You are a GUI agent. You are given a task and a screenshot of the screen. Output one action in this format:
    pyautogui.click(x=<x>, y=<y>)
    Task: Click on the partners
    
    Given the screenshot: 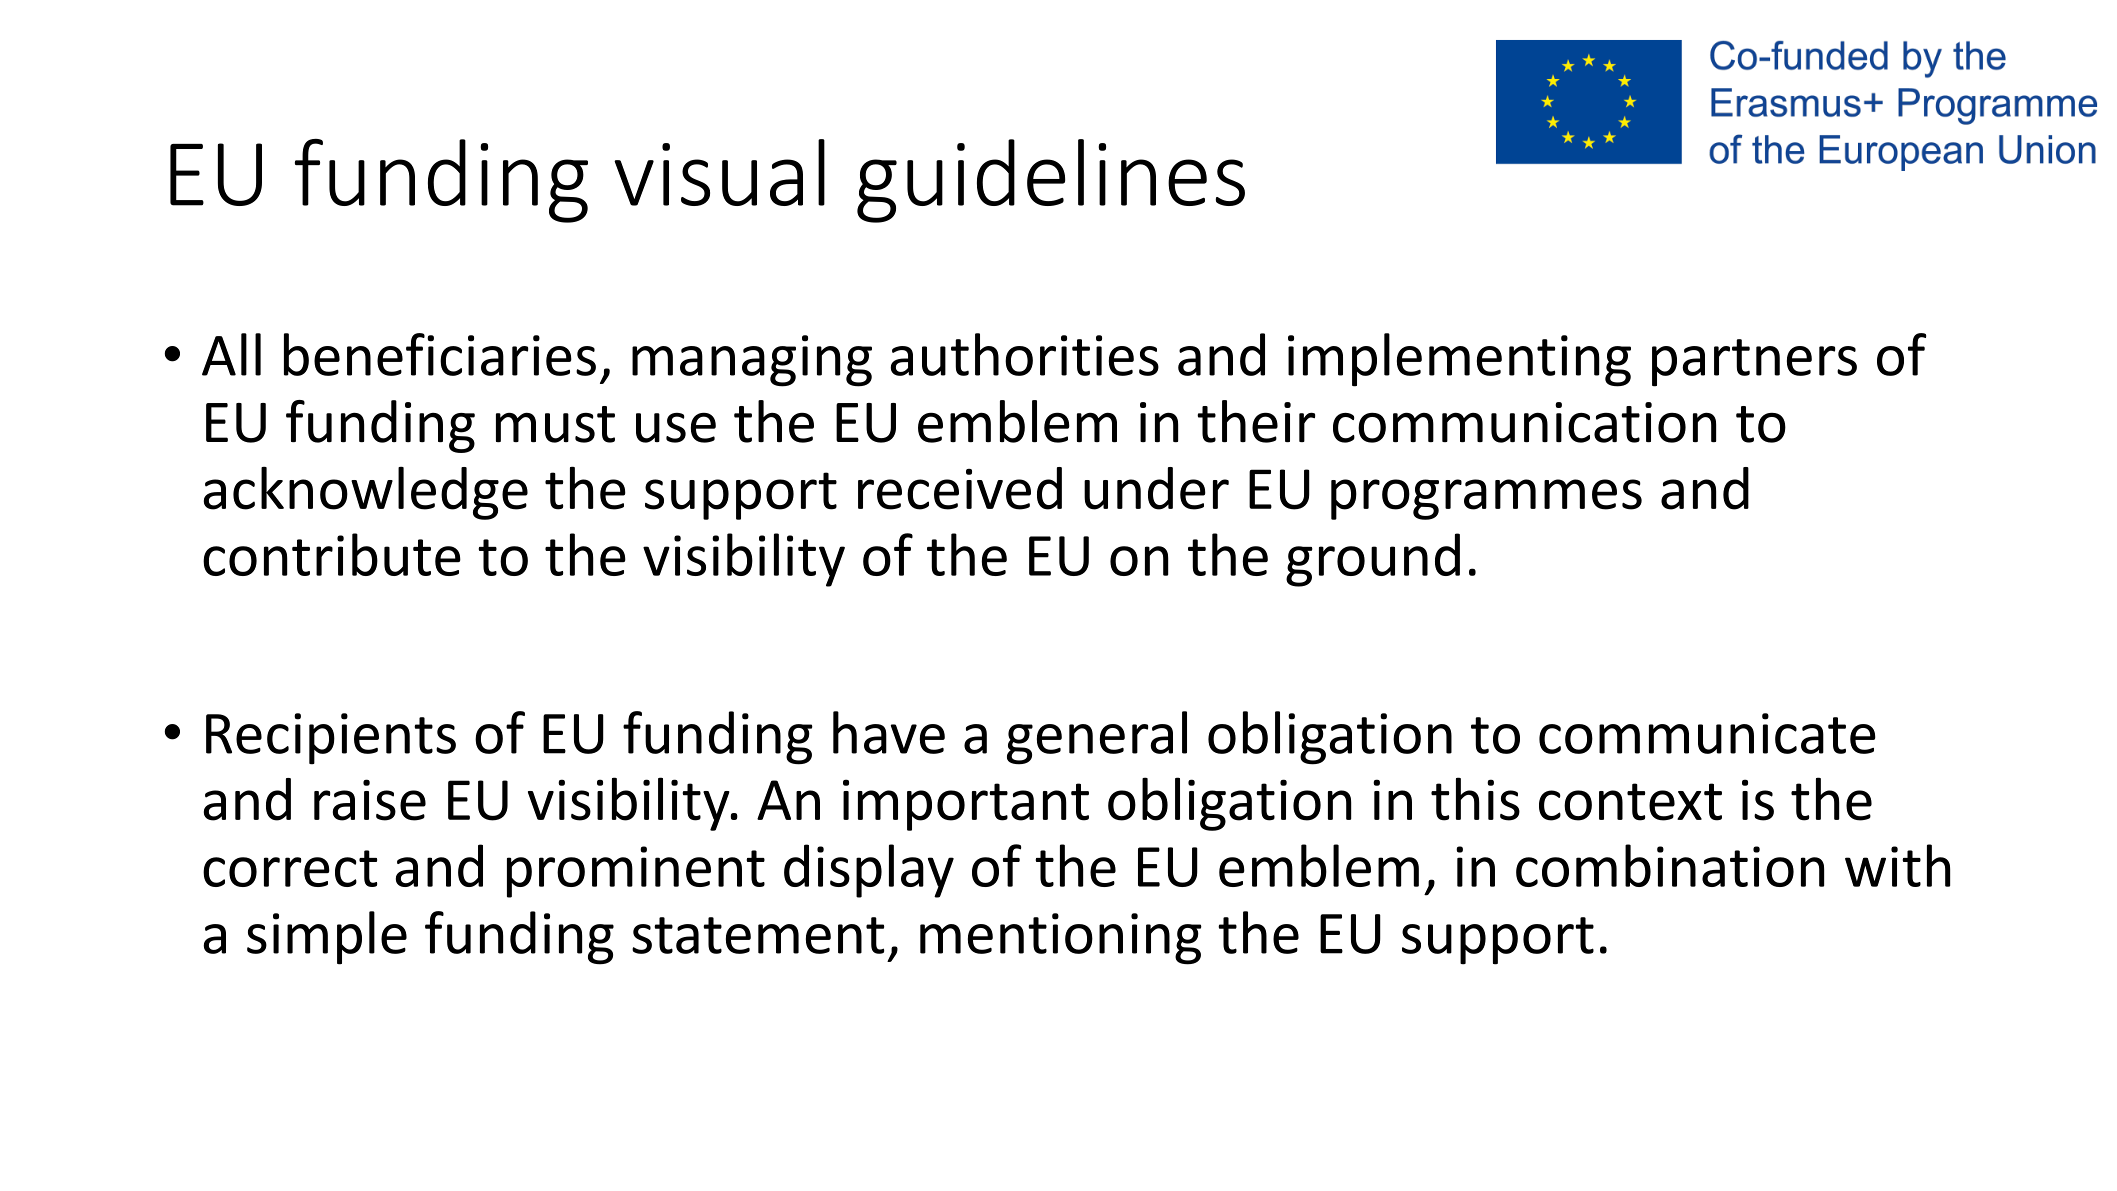 What is the action you would take?
    pyautogui.click(x=1754, y=363)
